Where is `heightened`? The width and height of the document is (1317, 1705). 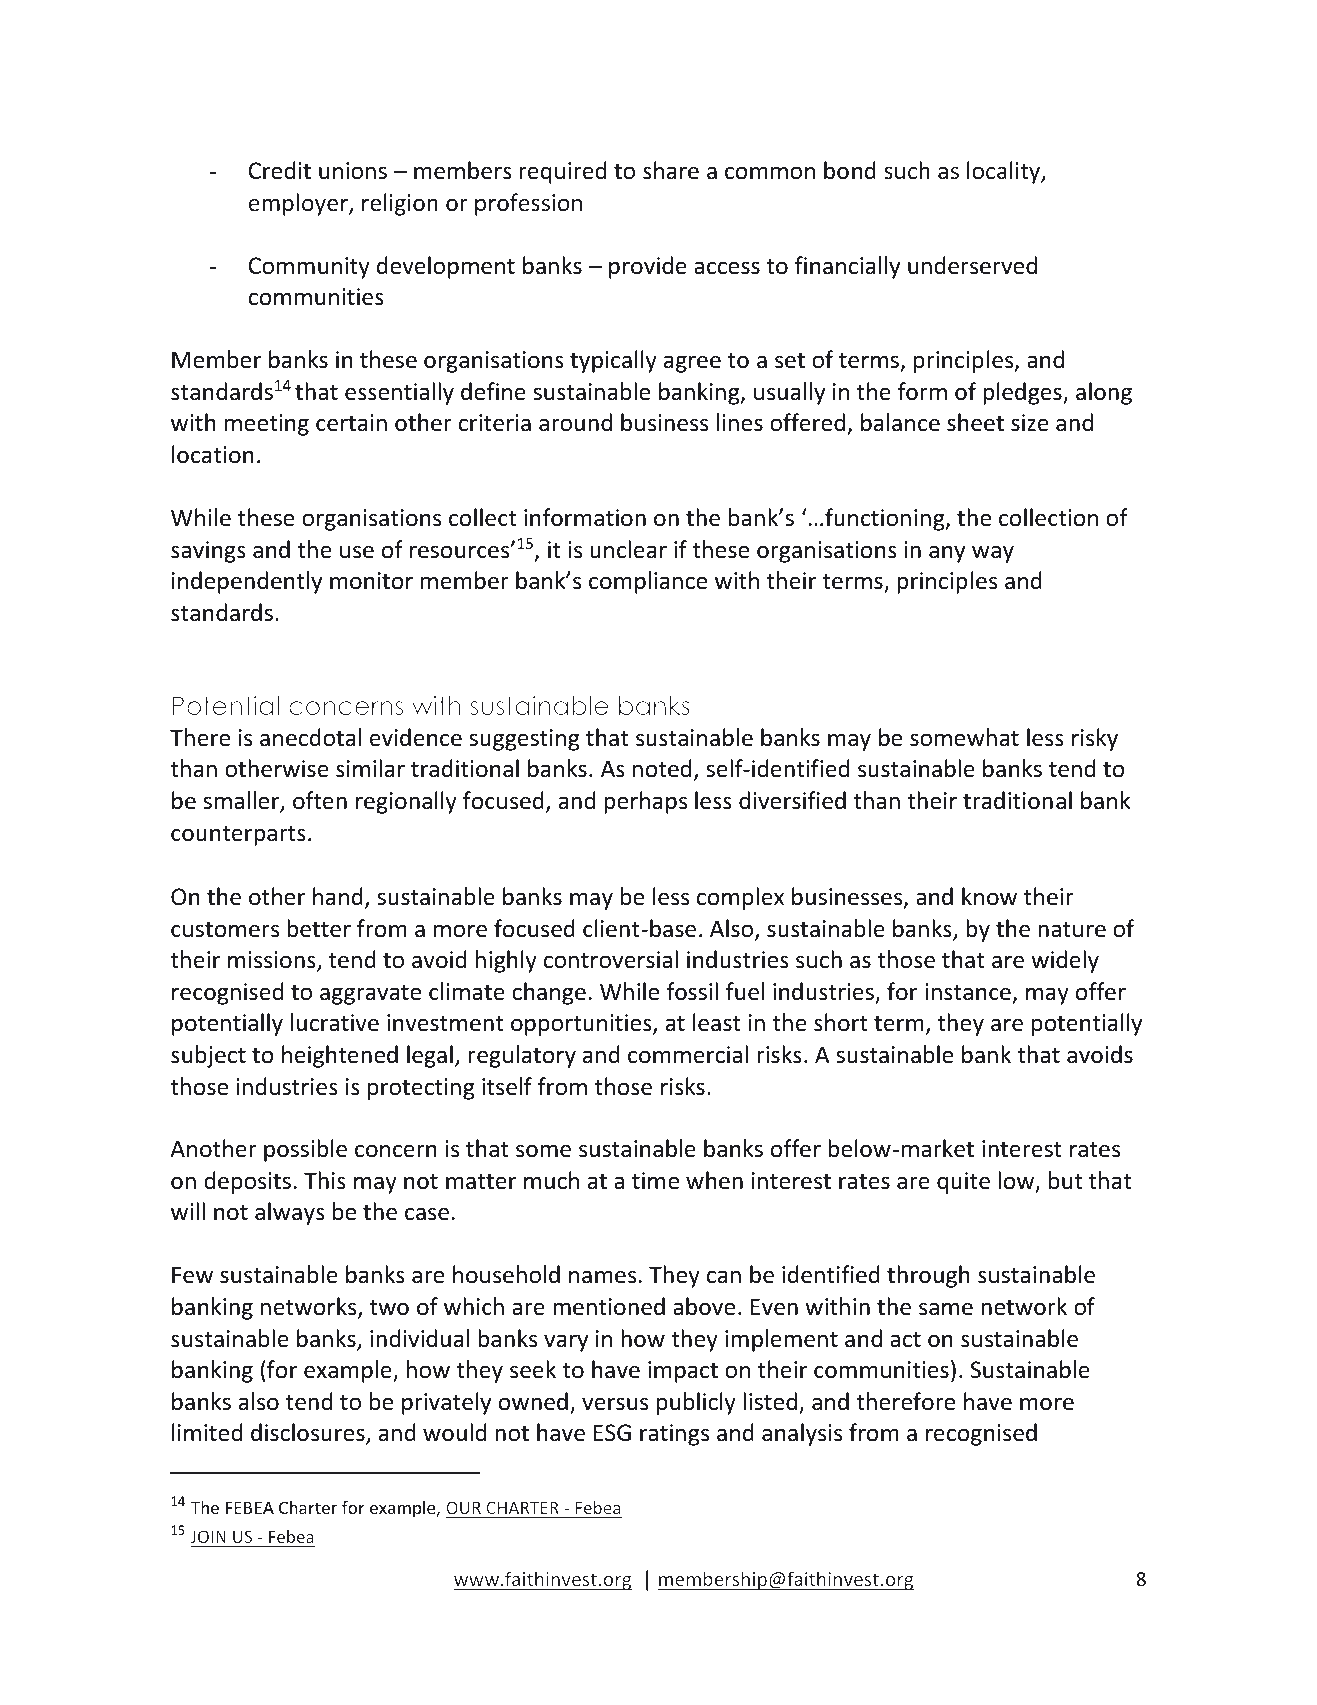 heightened is located at coordinates (340, 1056).
